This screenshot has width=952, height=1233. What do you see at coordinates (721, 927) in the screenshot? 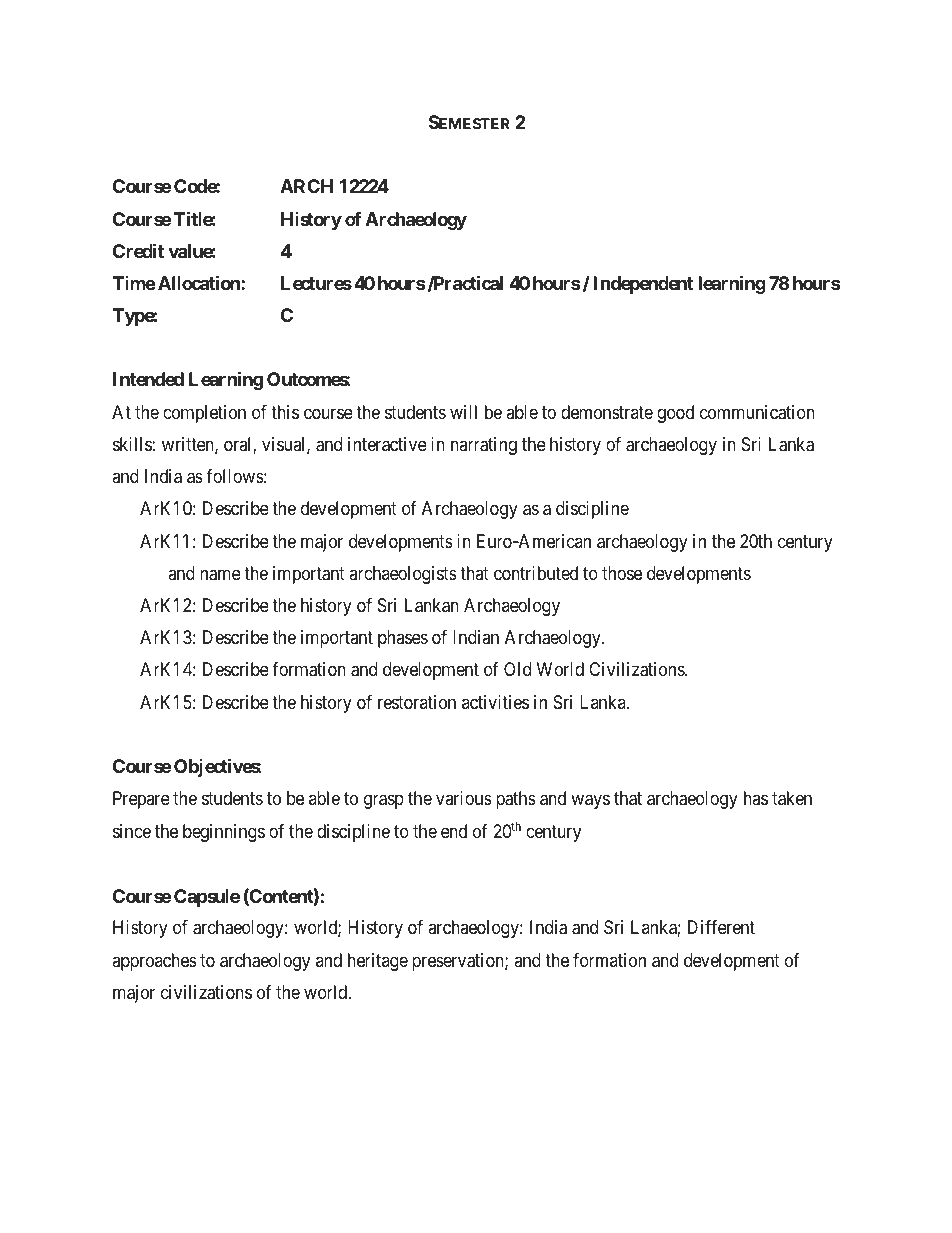
I see `Different` at bounding box center [721, 927].
